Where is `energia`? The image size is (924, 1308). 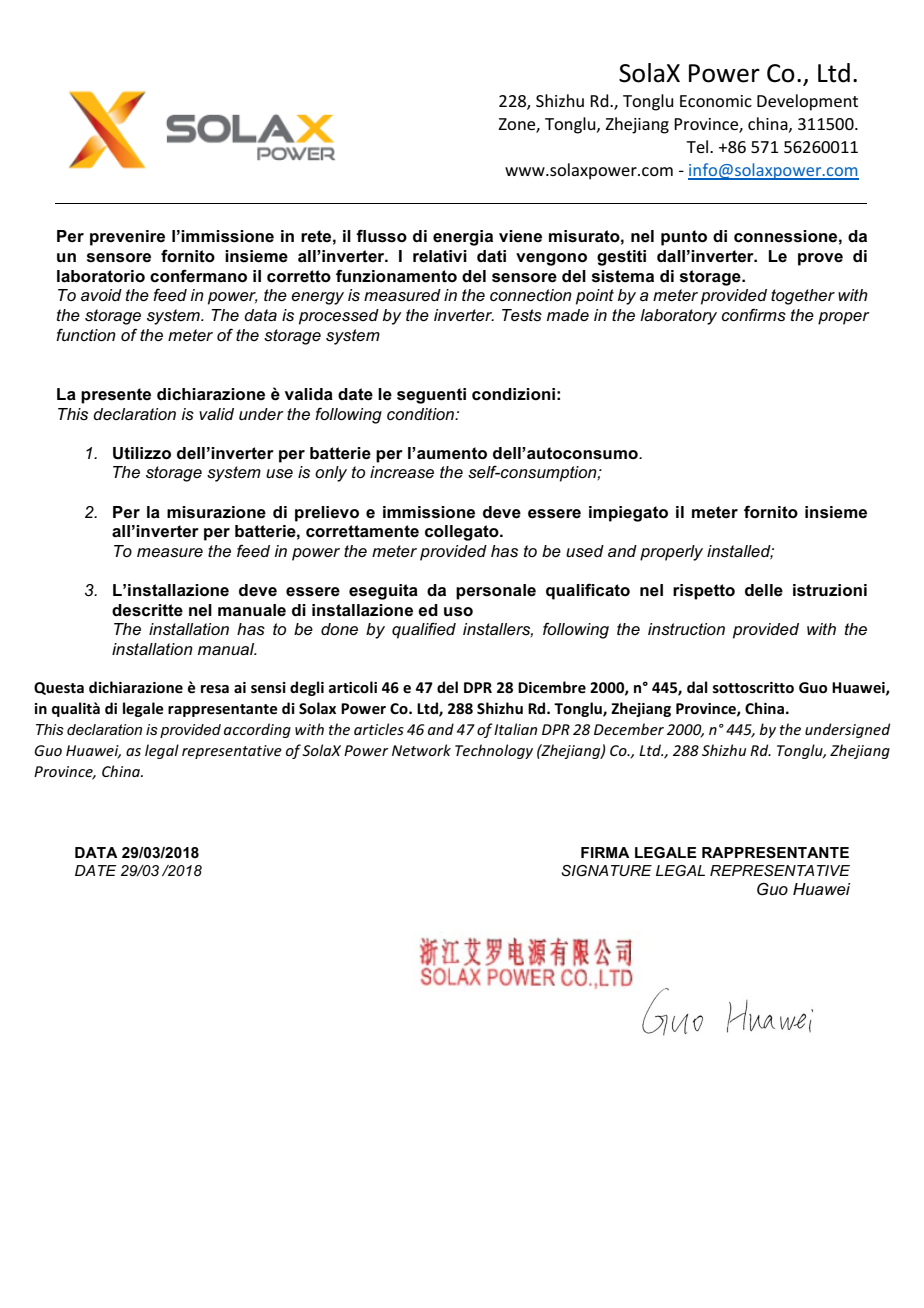 energia is located at coordinates (463, 238).
